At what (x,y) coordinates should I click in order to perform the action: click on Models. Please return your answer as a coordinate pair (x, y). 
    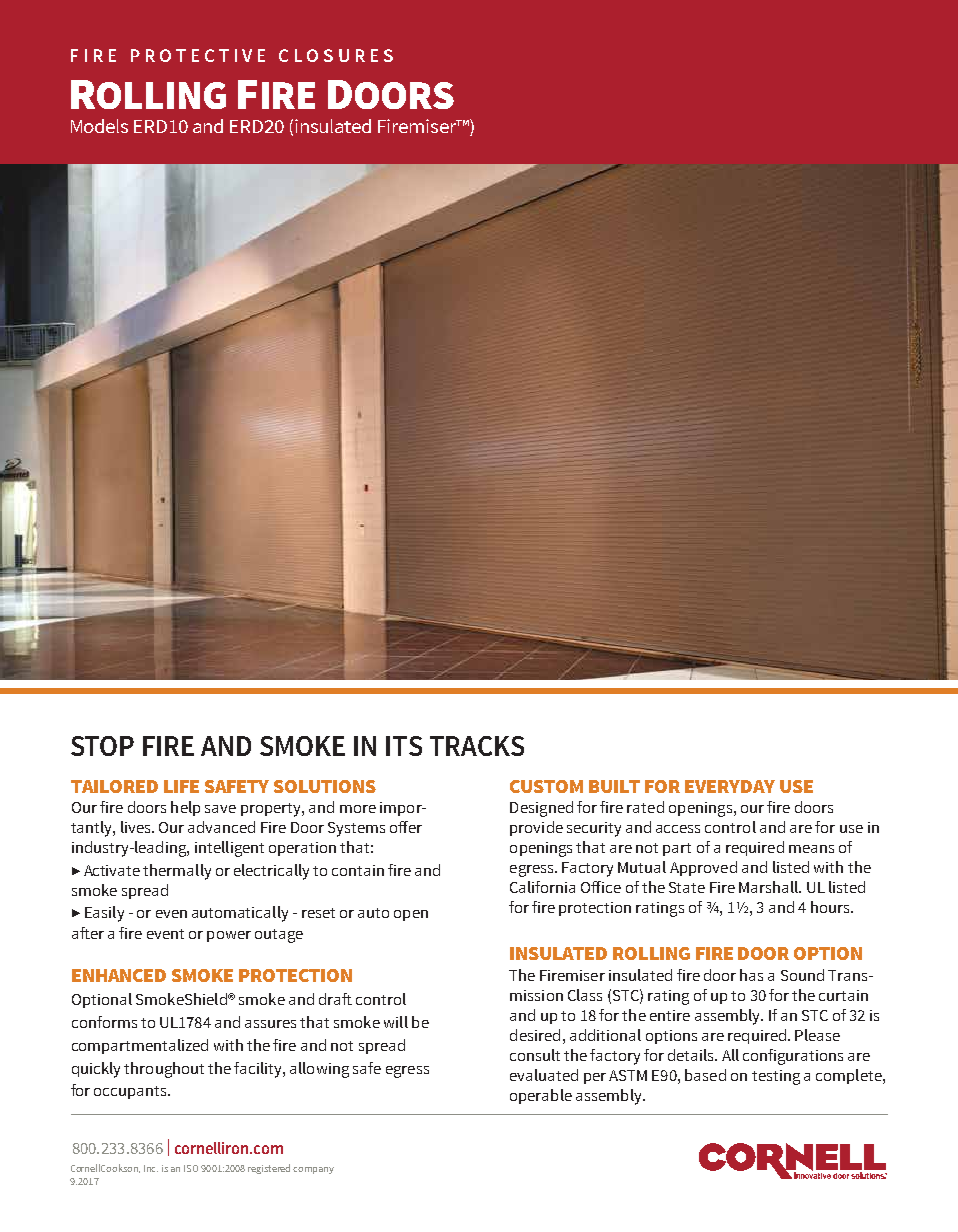
    Looking at the image, I should click on (99, 126).
